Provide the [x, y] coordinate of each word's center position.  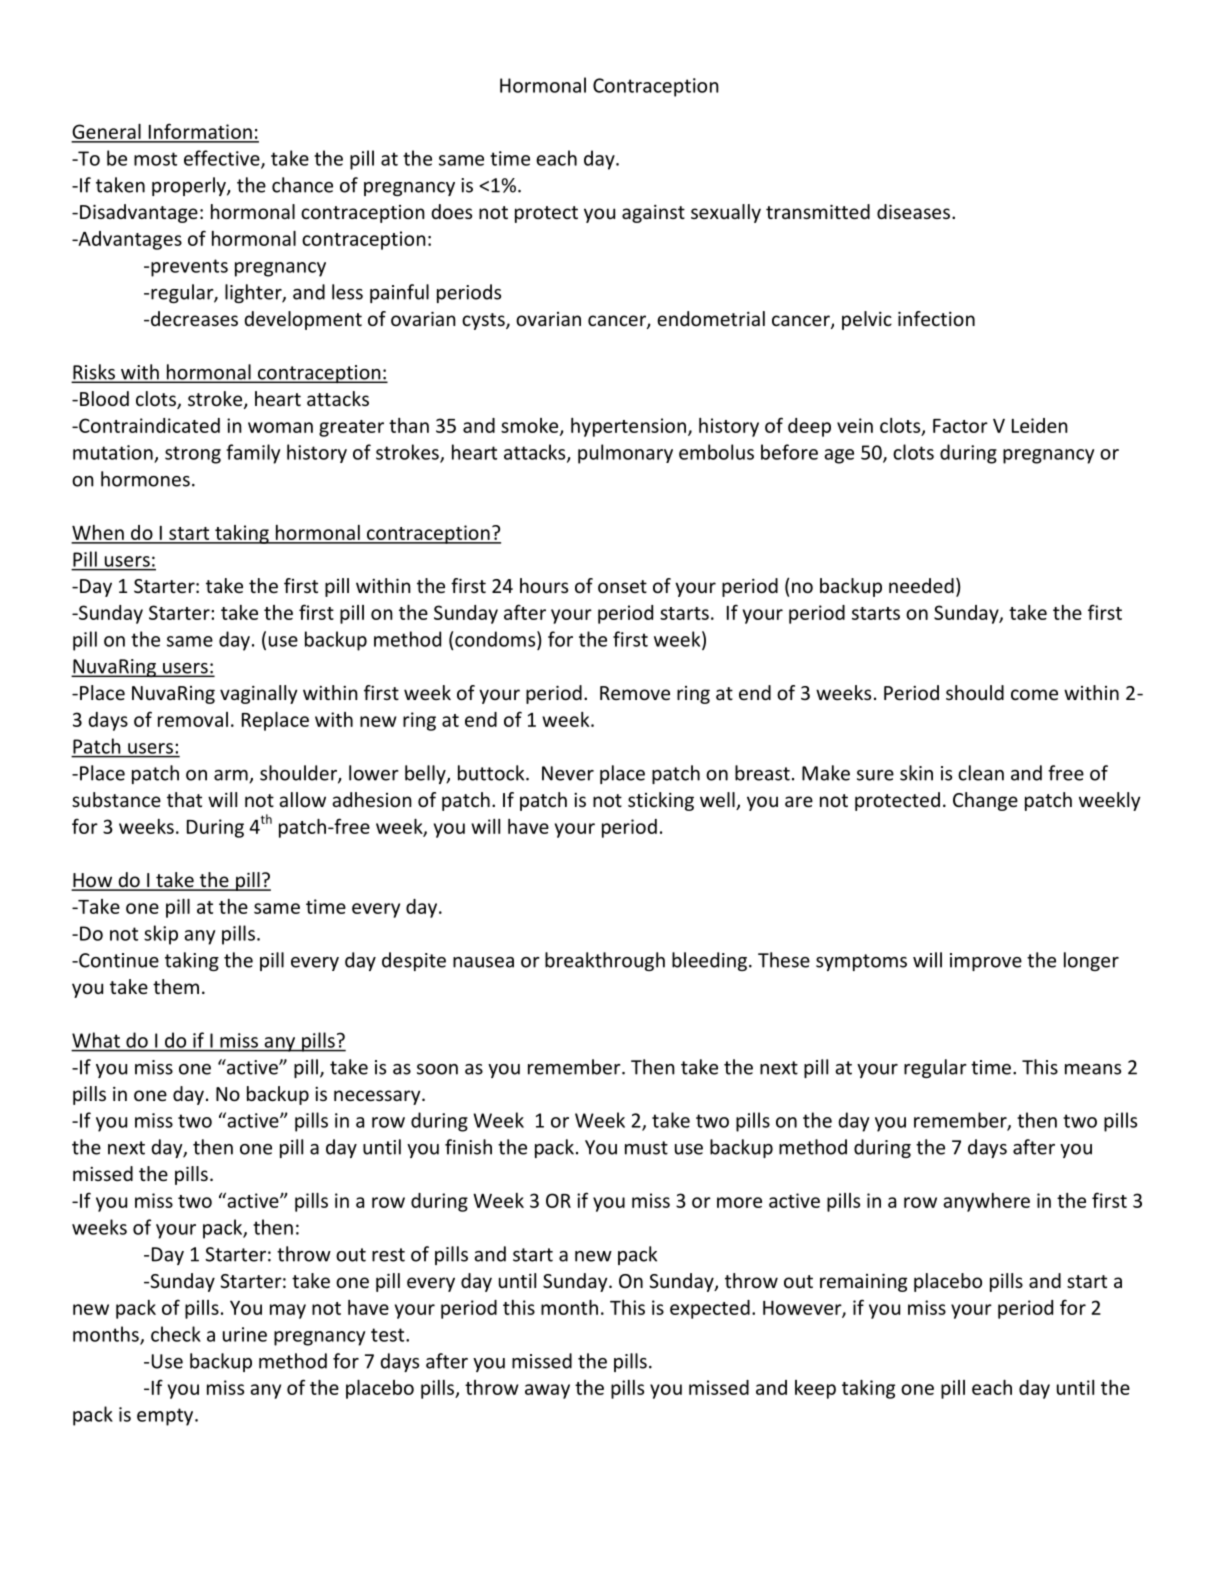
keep [815, 1389]
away [547, 1391]
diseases [913, 211]
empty [166, 1417]
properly [190, 186]
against [653, 213]
